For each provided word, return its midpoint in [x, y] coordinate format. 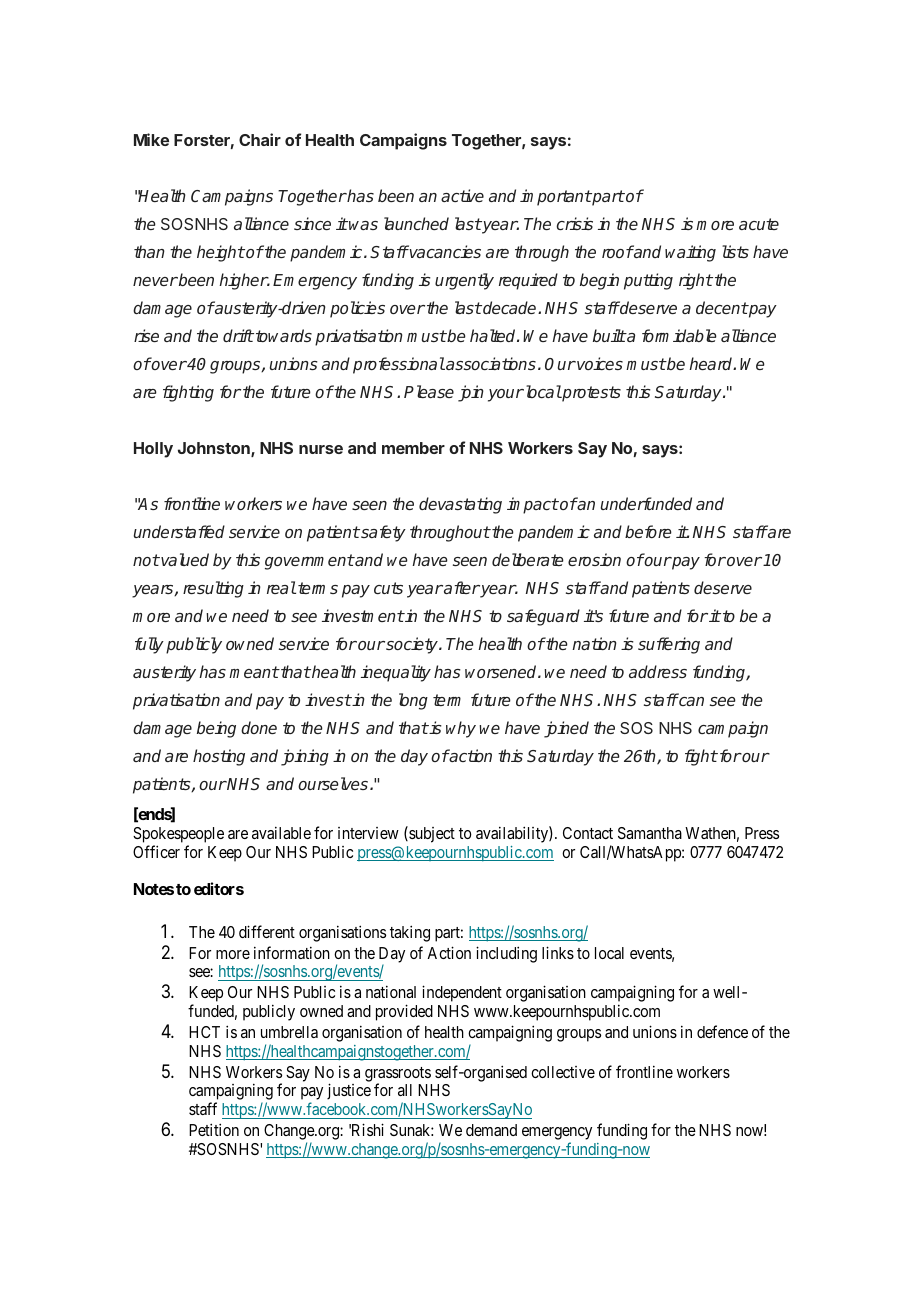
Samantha [650, 833]
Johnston [215, 449]
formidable [679, 335]
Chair [260, 139]
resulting [213, 589]
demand [491, 1130]
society [412, 645]
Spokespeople [178, 835]
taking [410, 933]
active [462, 195]
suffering [669, 645]
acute [759, 224]
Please [429, 391]
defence [722, 1031]
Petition [214, 1129]
